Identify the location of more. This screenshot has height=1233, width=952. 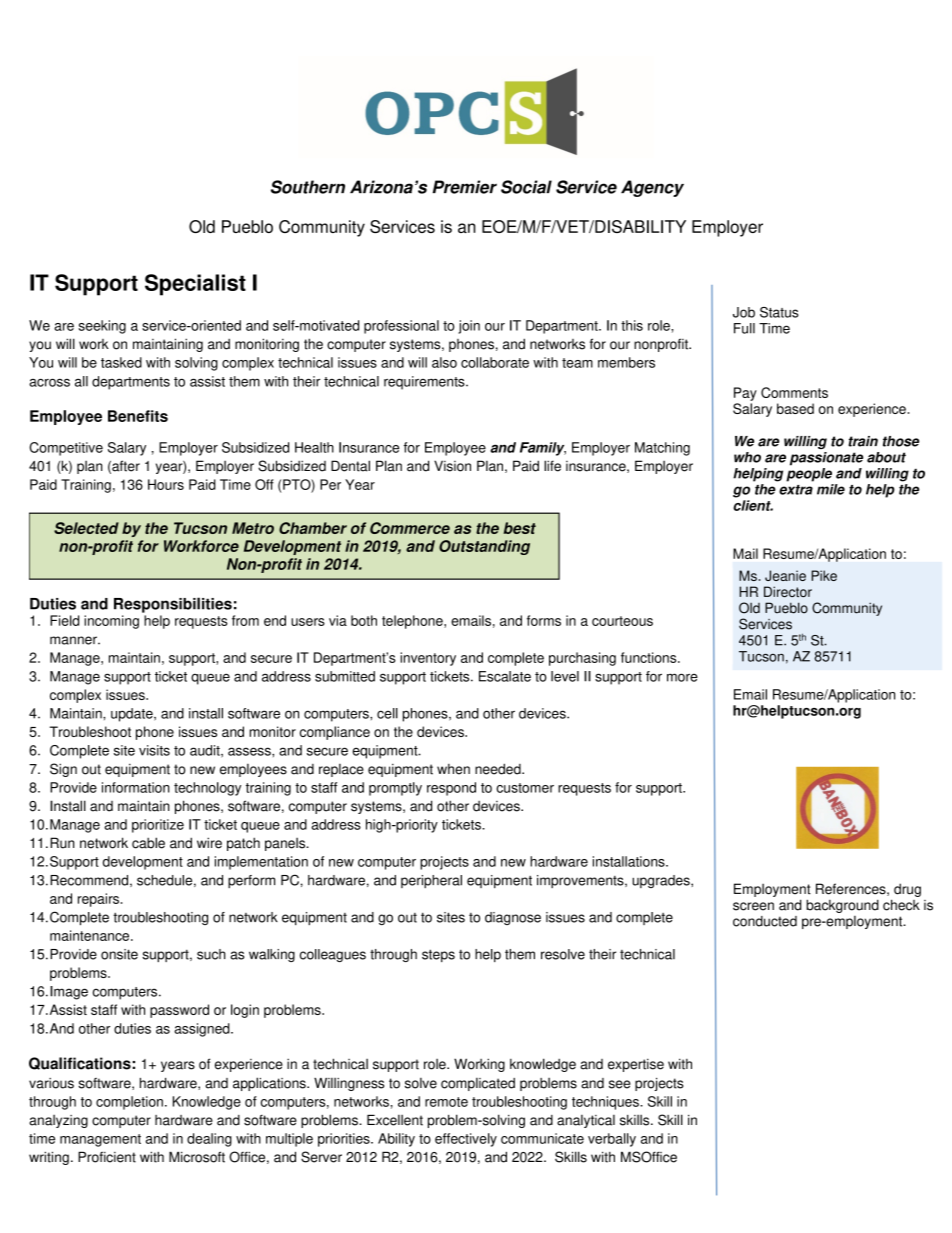
(682, 677).
